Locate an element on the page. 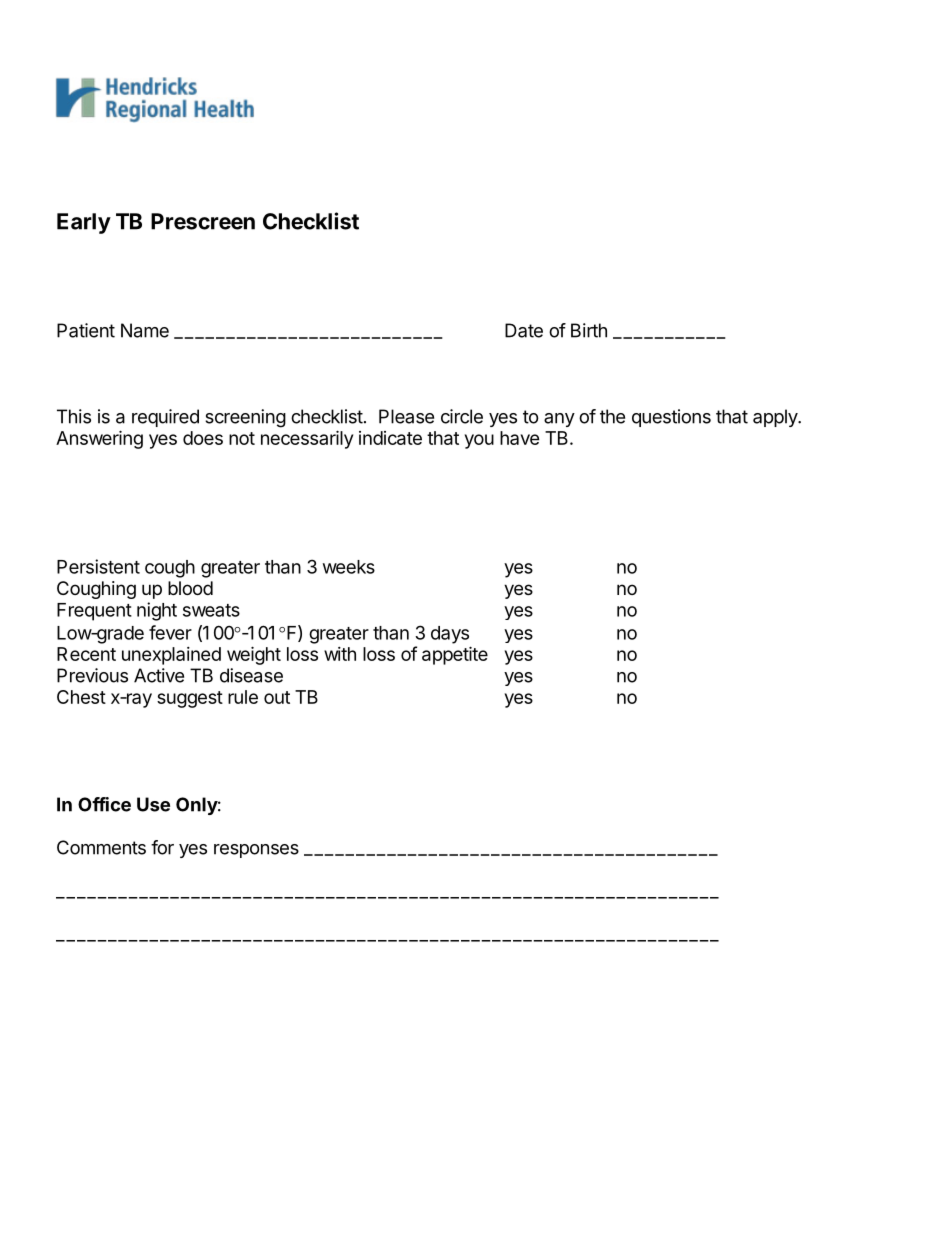 Image resolution: width=952 pixels, height=1233 pixels. for is located at coordinates (162, 847).
